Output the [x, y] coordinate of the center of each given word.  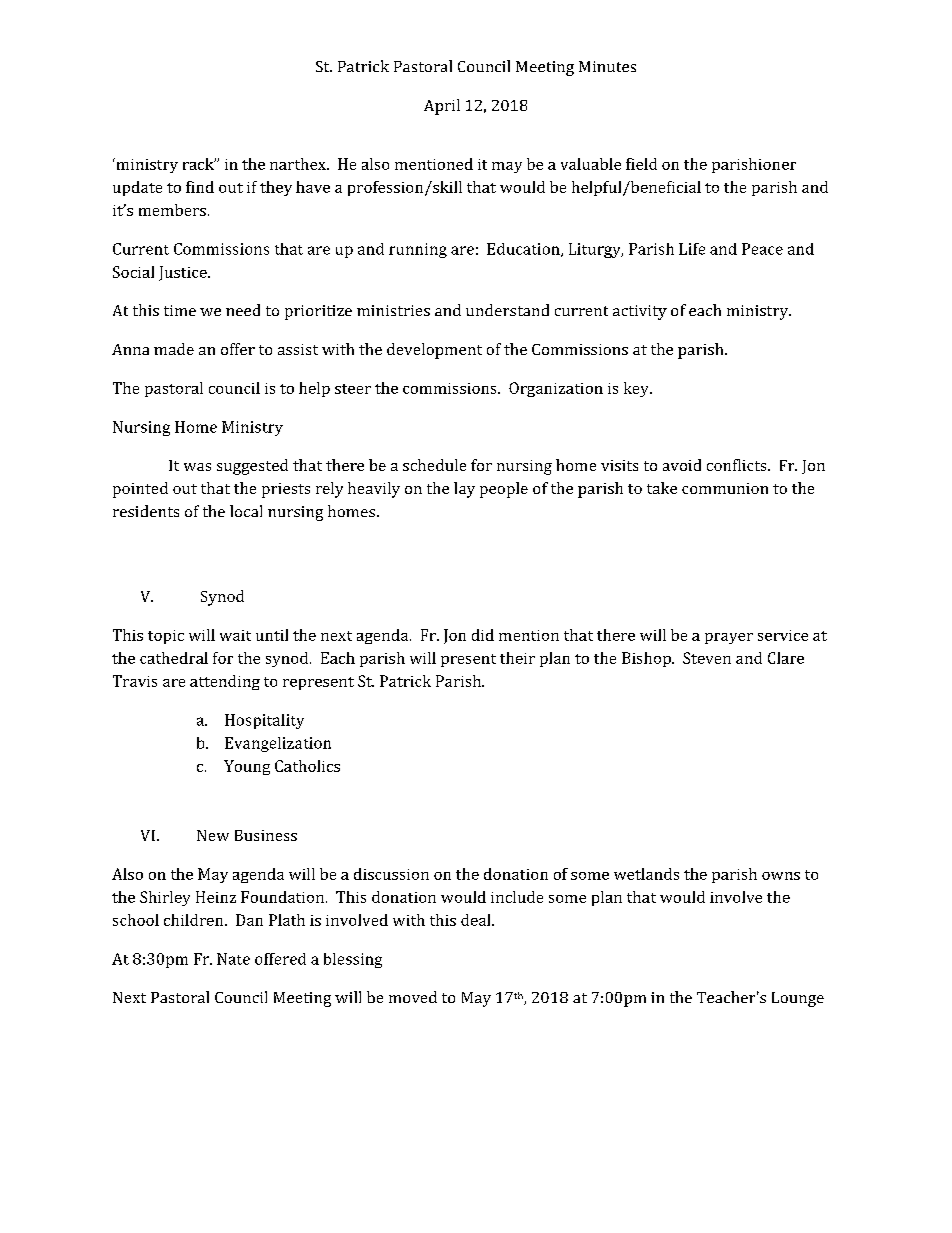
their [517, 658]
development [434, 351]
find [200, 187]
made [174, 349]
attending [225, 682]
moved [413, 997]
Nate [233, 959]
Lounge [798, 999]
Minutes [607, 66]
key [637, 389]
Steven [707, 658]
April [442, 107]
